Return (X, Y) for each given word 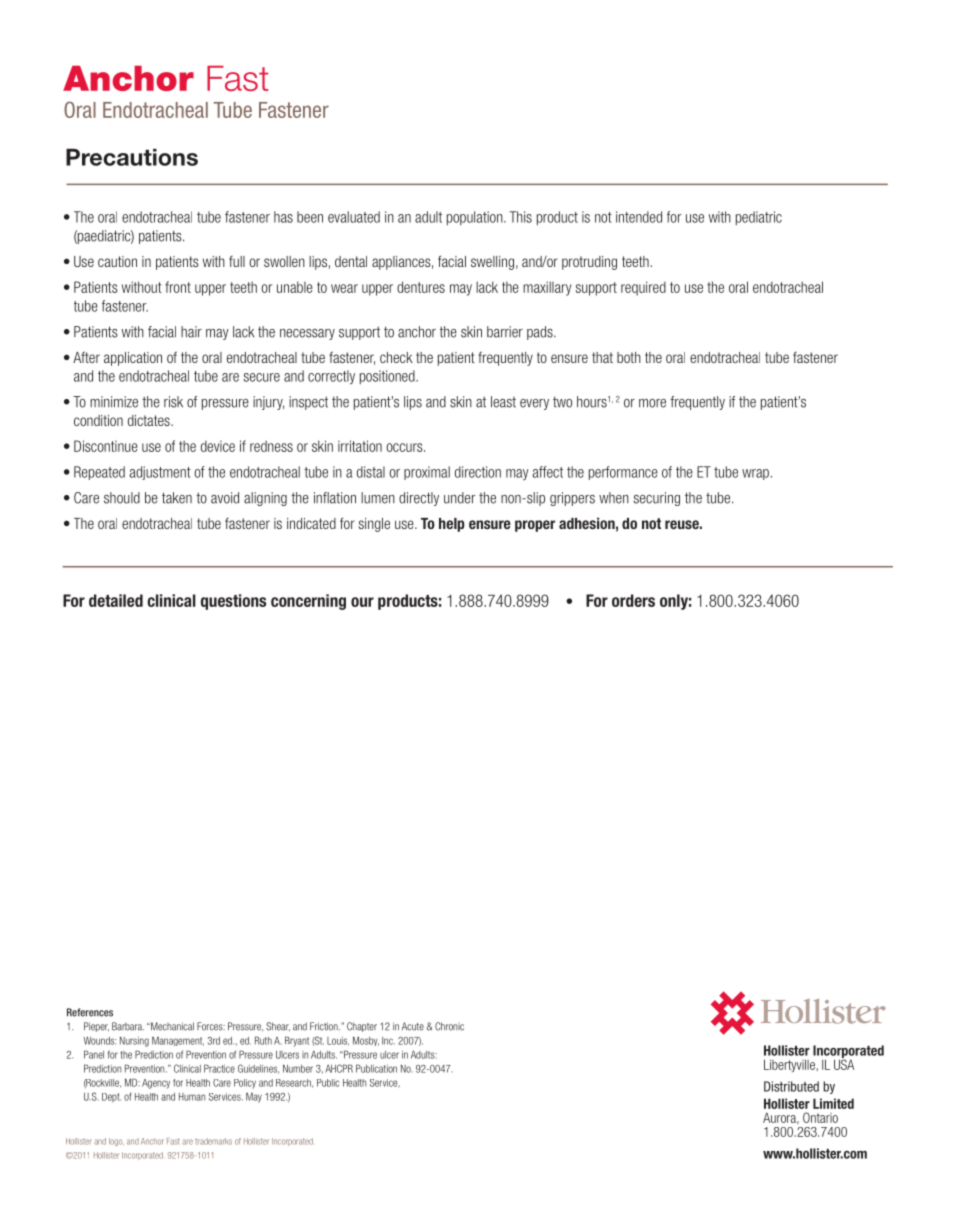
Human (192, 1097)
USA (844, 1063)
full (237, 261)
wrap (755, 474)
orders (633, 600)
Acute (413, 1026)
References (90, 1012)
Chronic (449, 1026)
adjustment (160, 473)
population (476, 218)
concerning (308, 602)
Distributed (791, 1086)
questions (233, 602)
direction (478, 472)
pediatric (759, 218)
